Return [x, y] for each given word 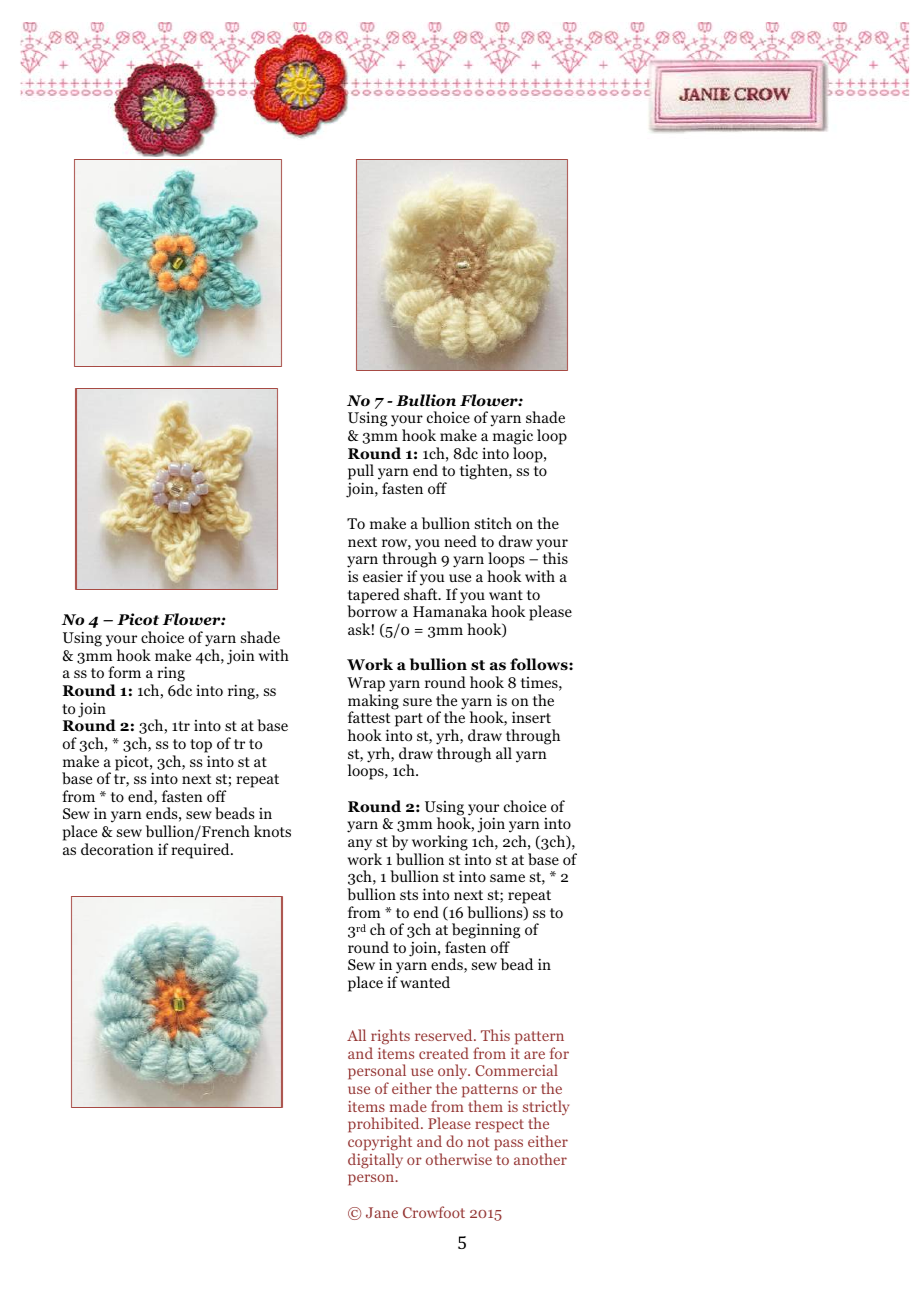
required [201, 851]
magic [513, 437]
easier [383, 576]
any [360, 845]
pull [361, 473]
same [507, 878]
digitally [375, 1161]
